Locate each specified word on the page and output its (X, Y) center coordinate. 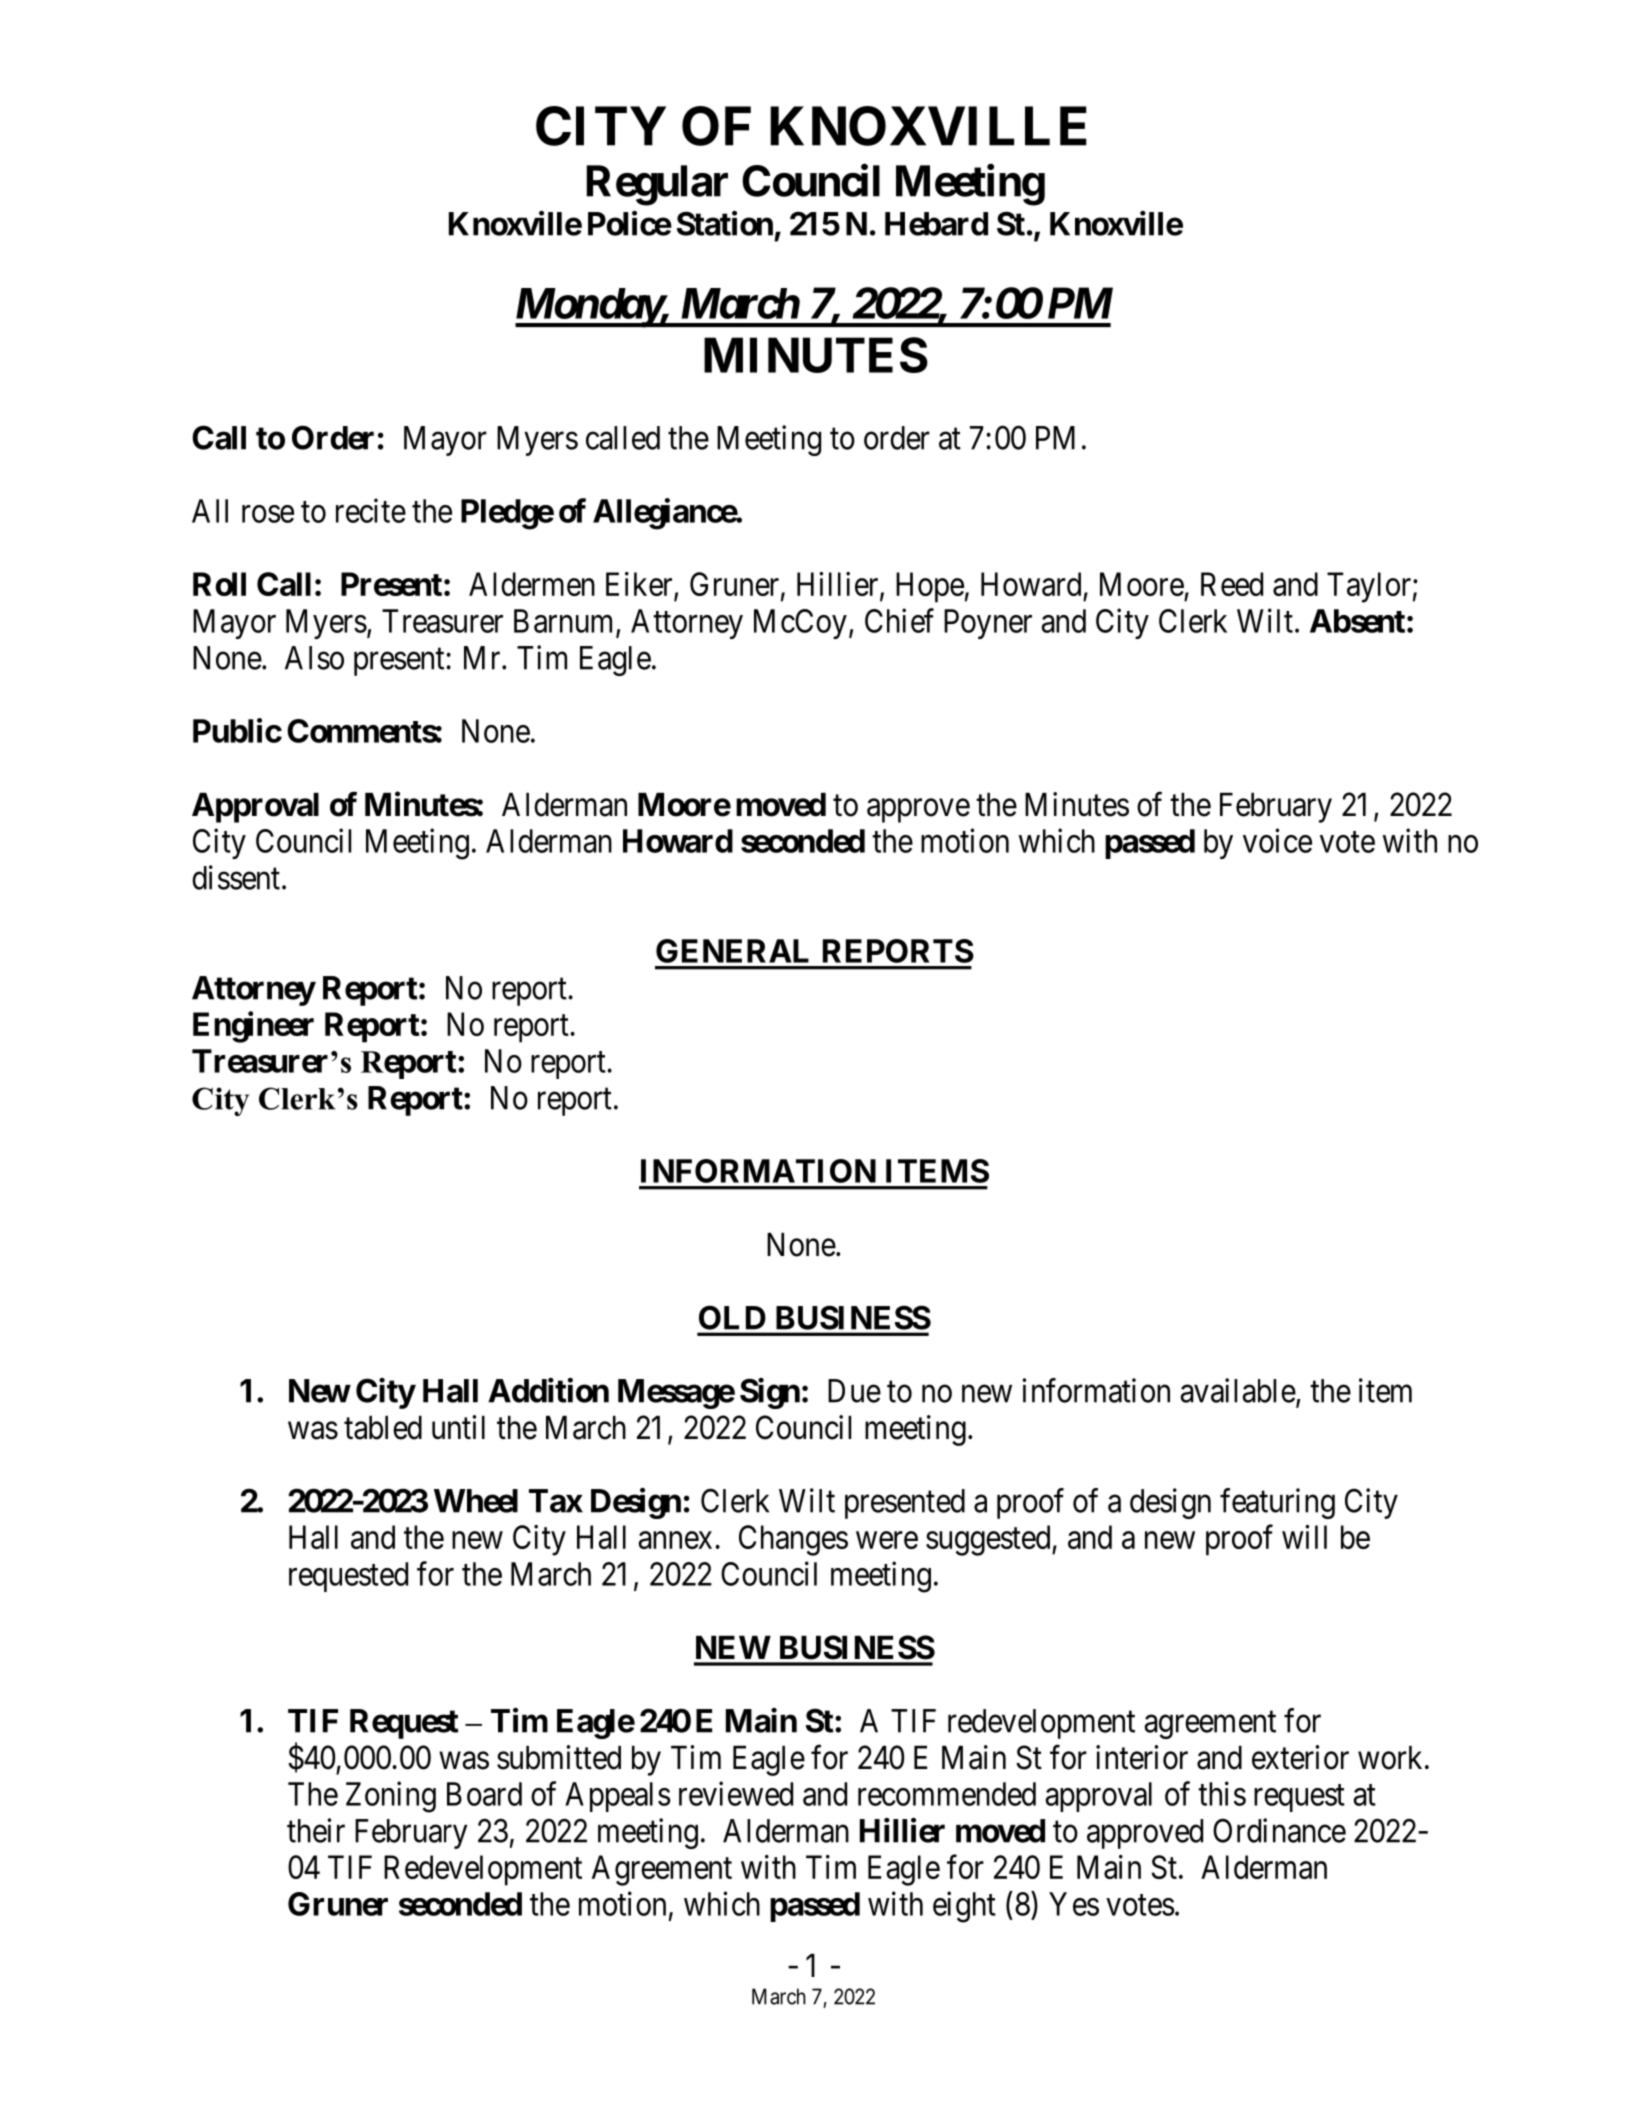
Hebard (936, 224)
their (316, 1830)
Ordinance (1279, 1830)
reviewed (736, 1793)
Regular (657, 185)
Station (725, 223)
